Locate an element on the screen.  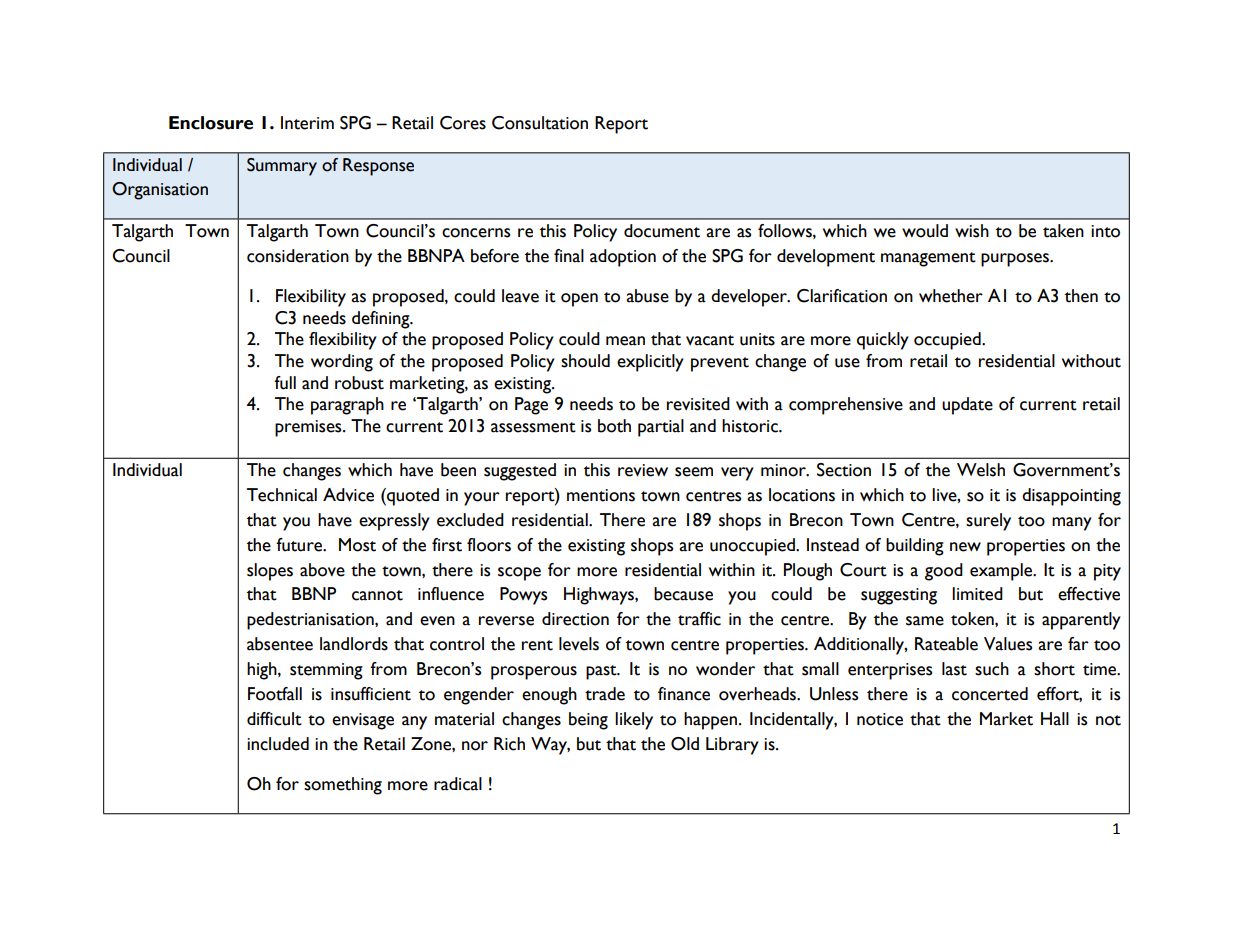
premises is located at coordinates (309, 428).
